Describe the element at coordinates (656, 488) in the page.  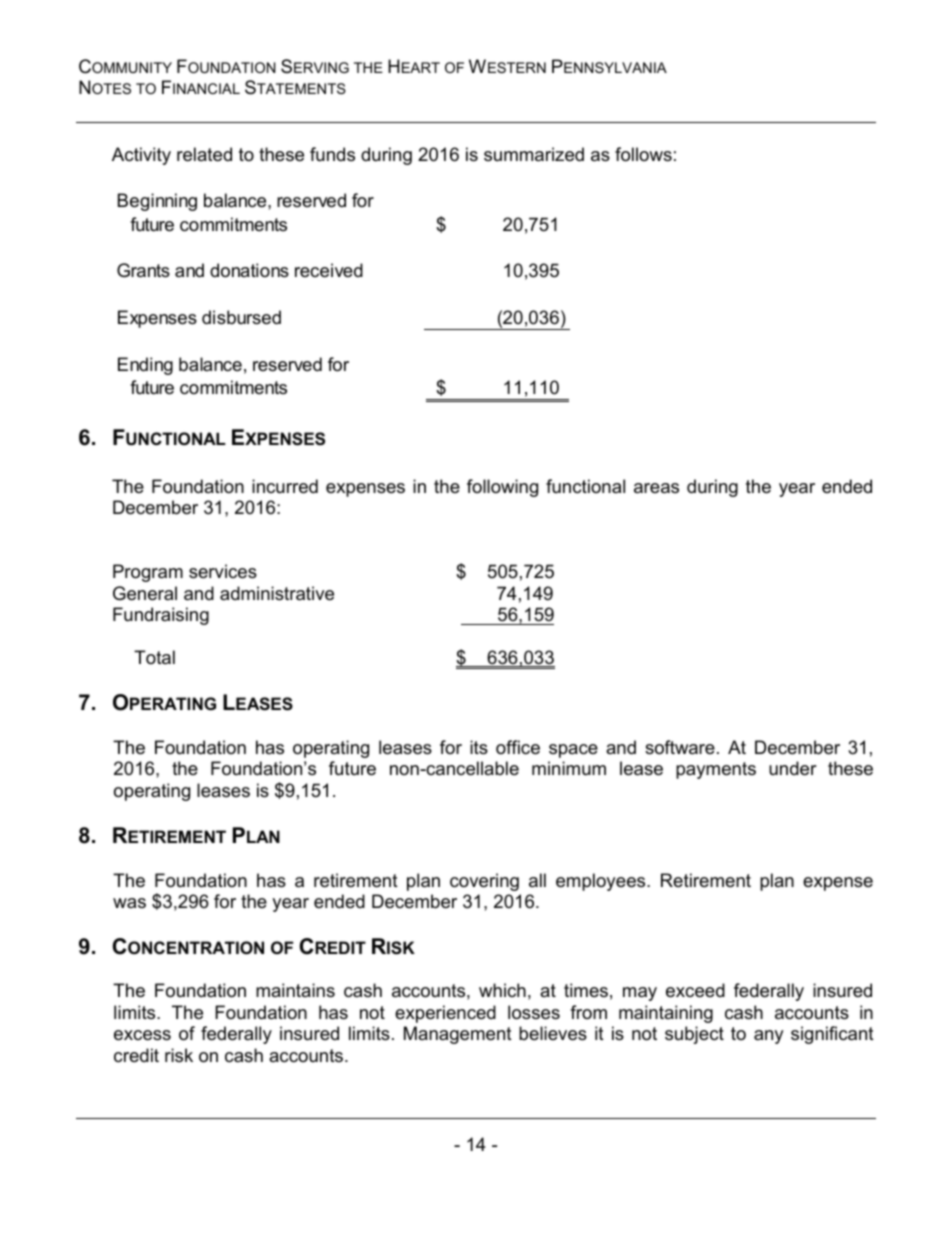
I see `areas` at that location.
